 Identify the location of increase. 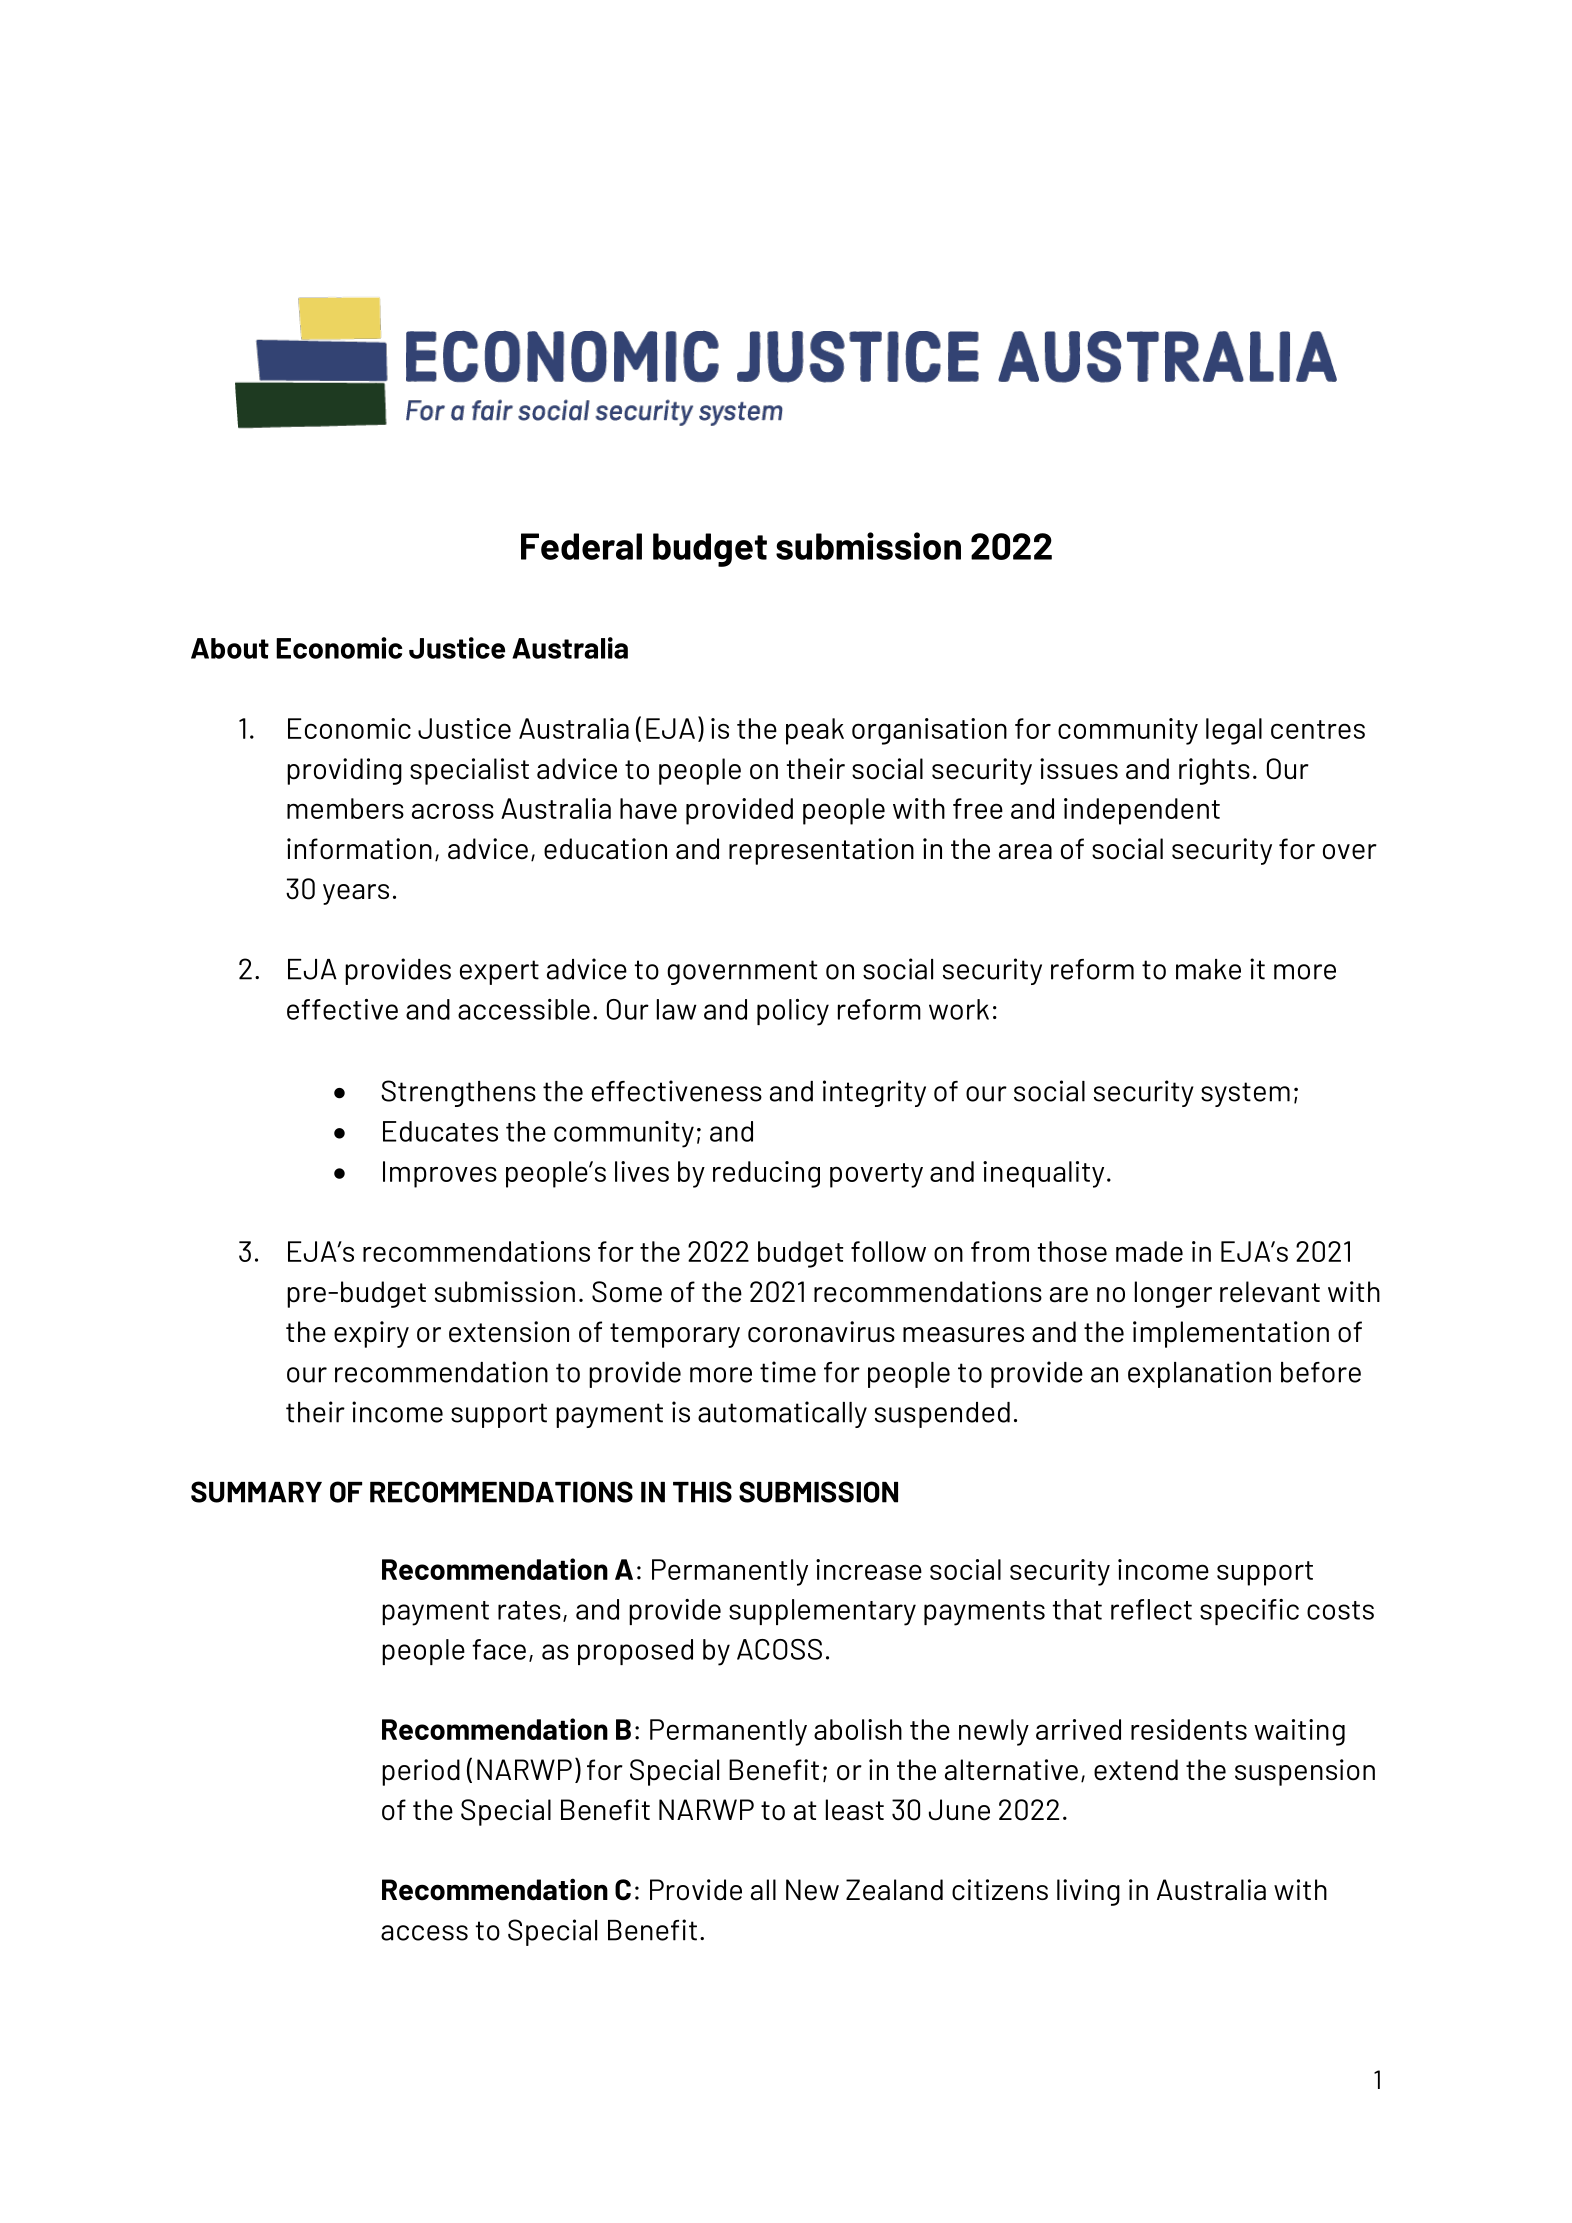
(869, 1569).
